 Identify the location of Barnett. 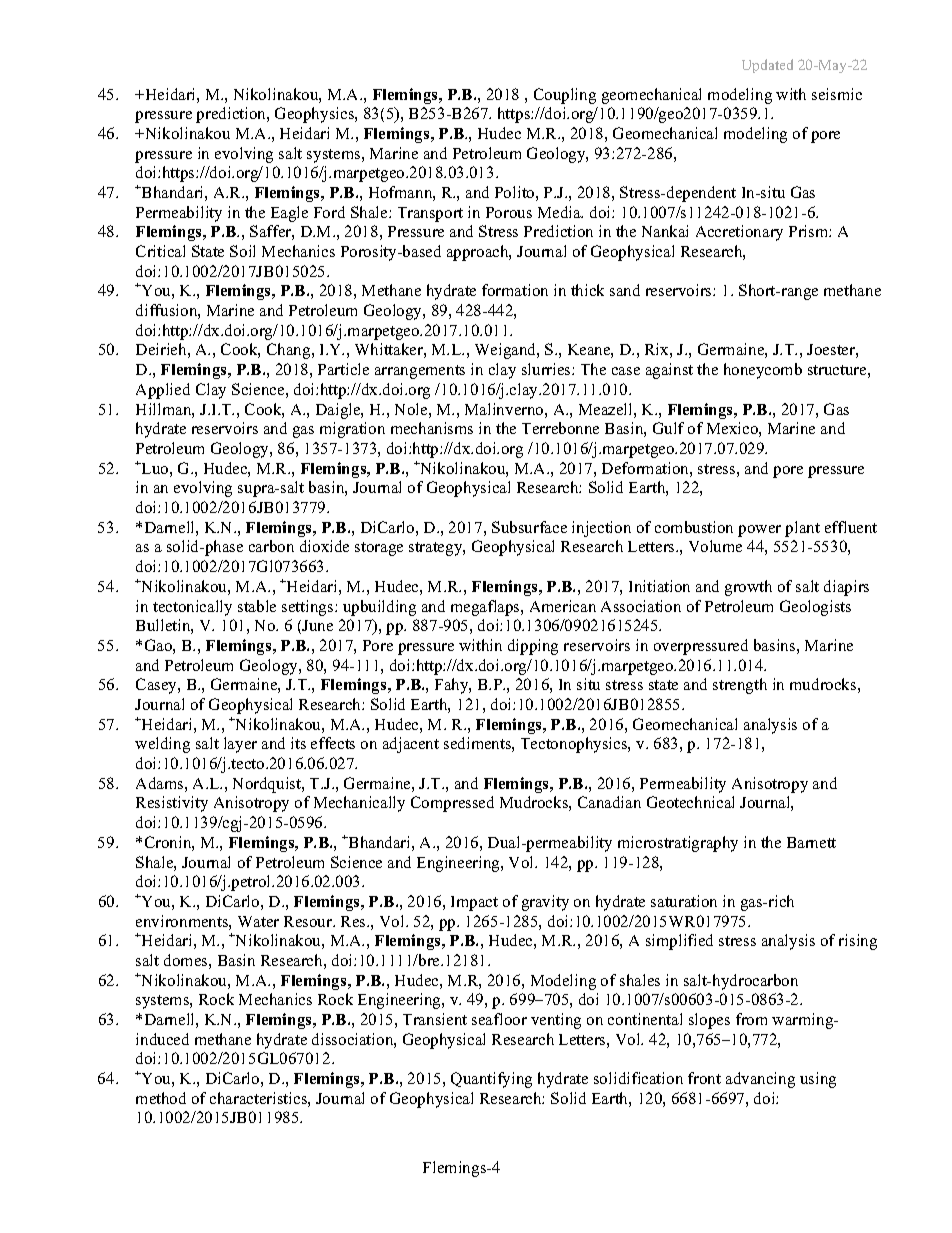
(811, 842).
